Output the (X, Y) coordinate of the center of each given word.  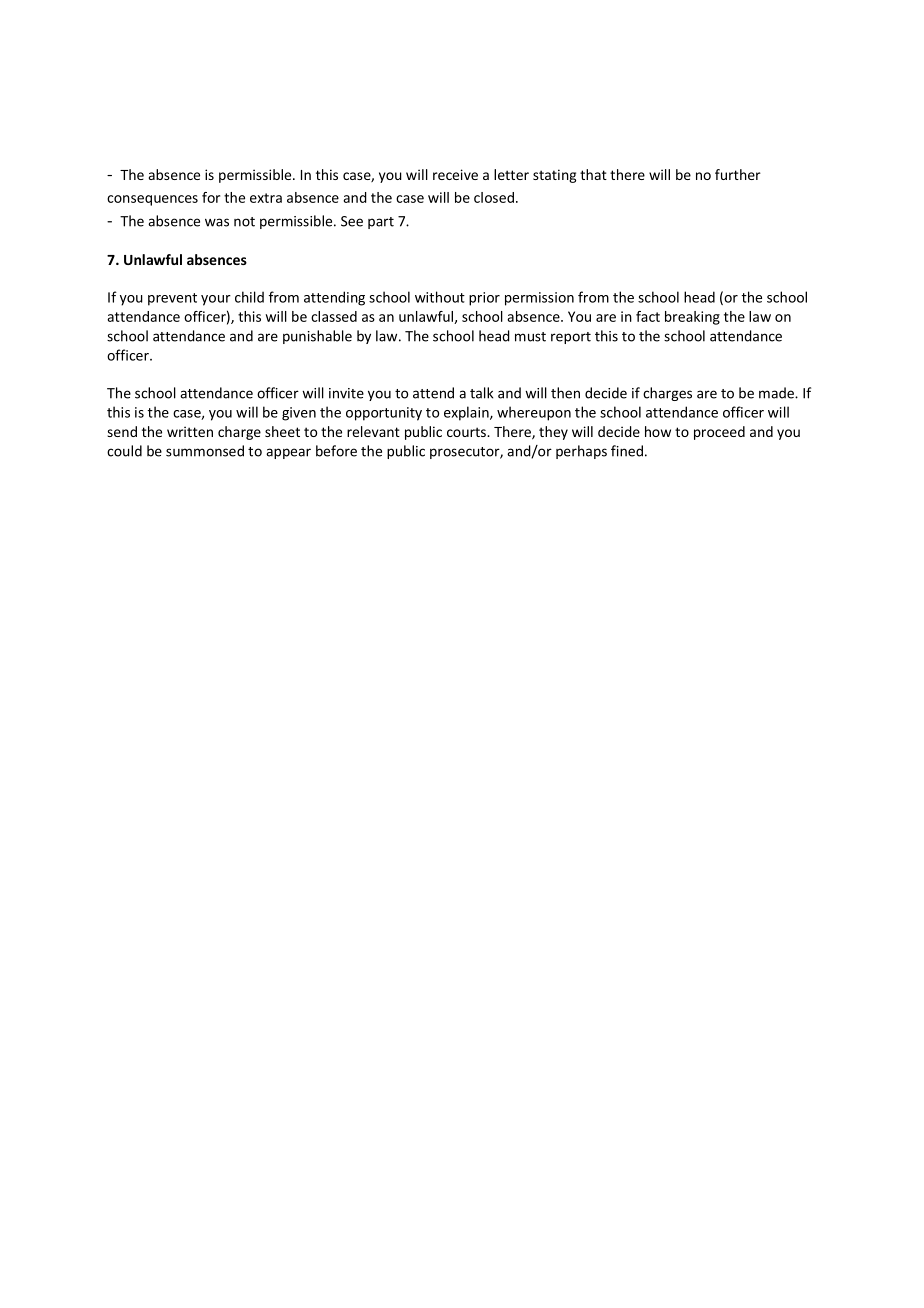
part (381, 223)
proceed (719, 433)
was (217, 222)
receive (455, 174)
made (777, 393)
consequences (152, 200)
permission (539, 299)
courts (467, 432)
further (738, 174)
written (190, 431)
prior (484, 299)
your (216, 300)
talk (481, 393)
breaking (692, 318)
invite (346, 393)
